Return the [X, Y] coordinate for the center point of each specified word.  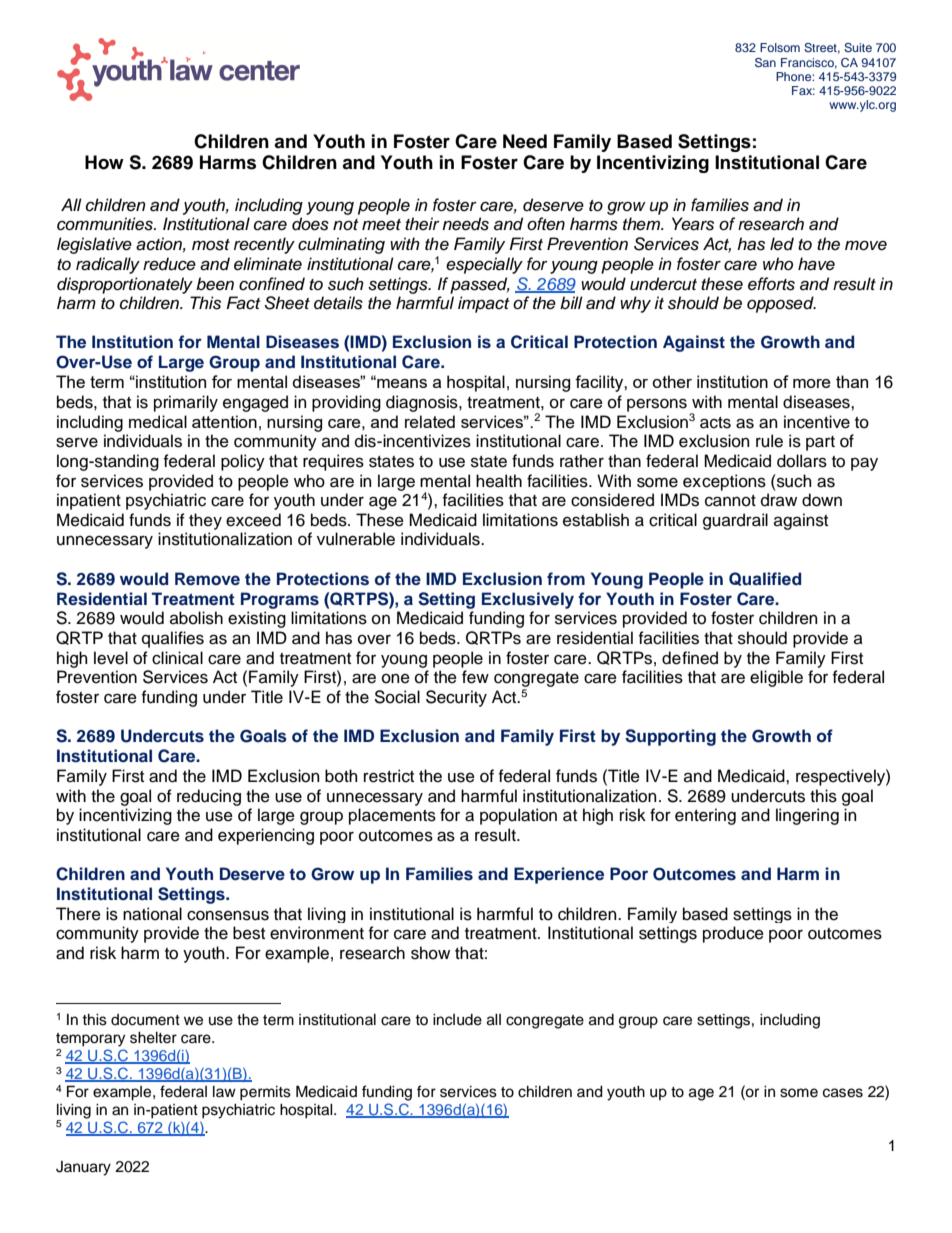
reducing [209, 797]
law [224, 1091]
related [430, 421]
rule [769, 441]
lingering [807, 816]
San [765, 63]
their [422, 223]
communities [106, 224]
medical [158, 421]
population [518, 816]
